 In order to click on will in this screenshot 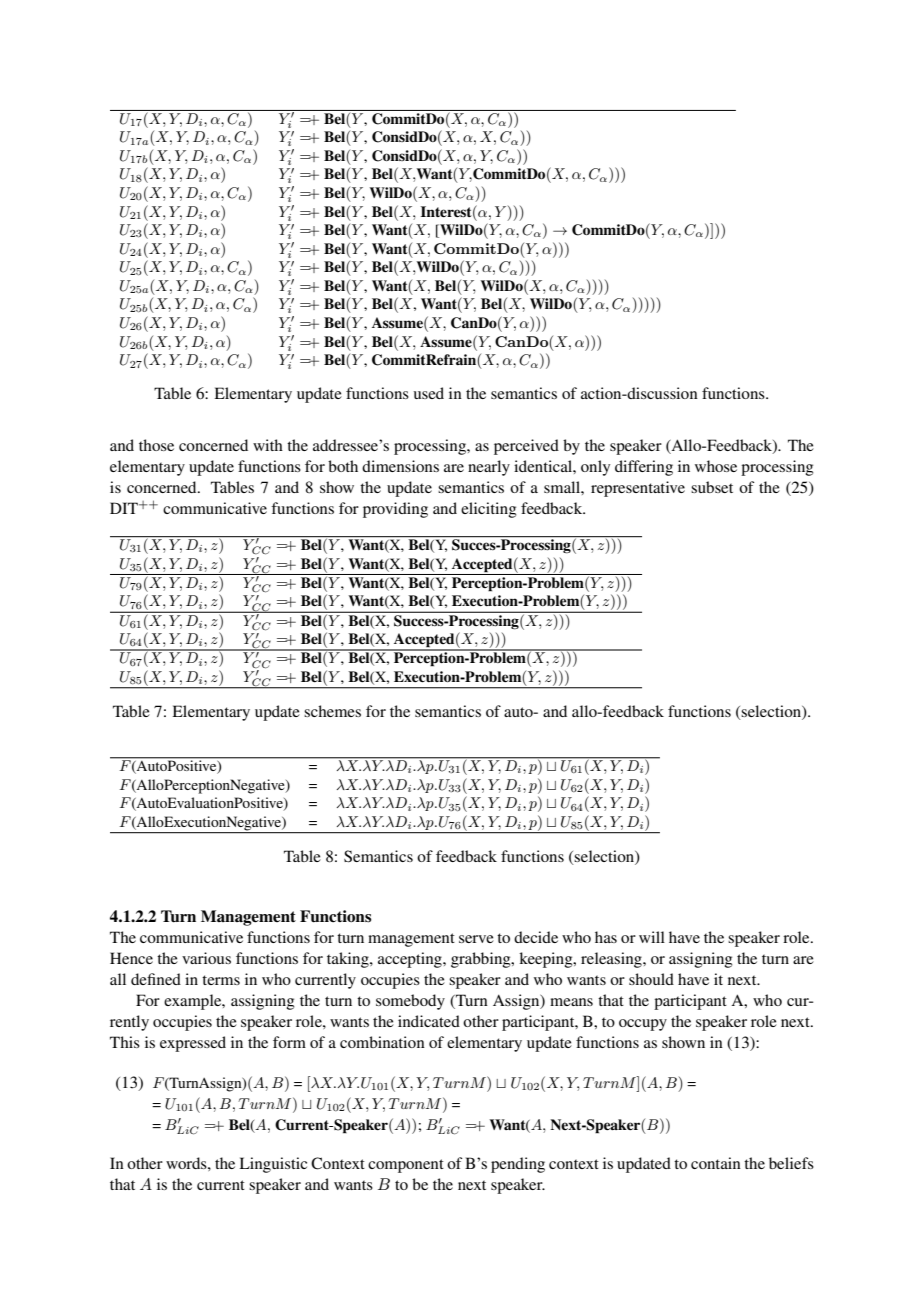, I will do `click(652, 937)`.
